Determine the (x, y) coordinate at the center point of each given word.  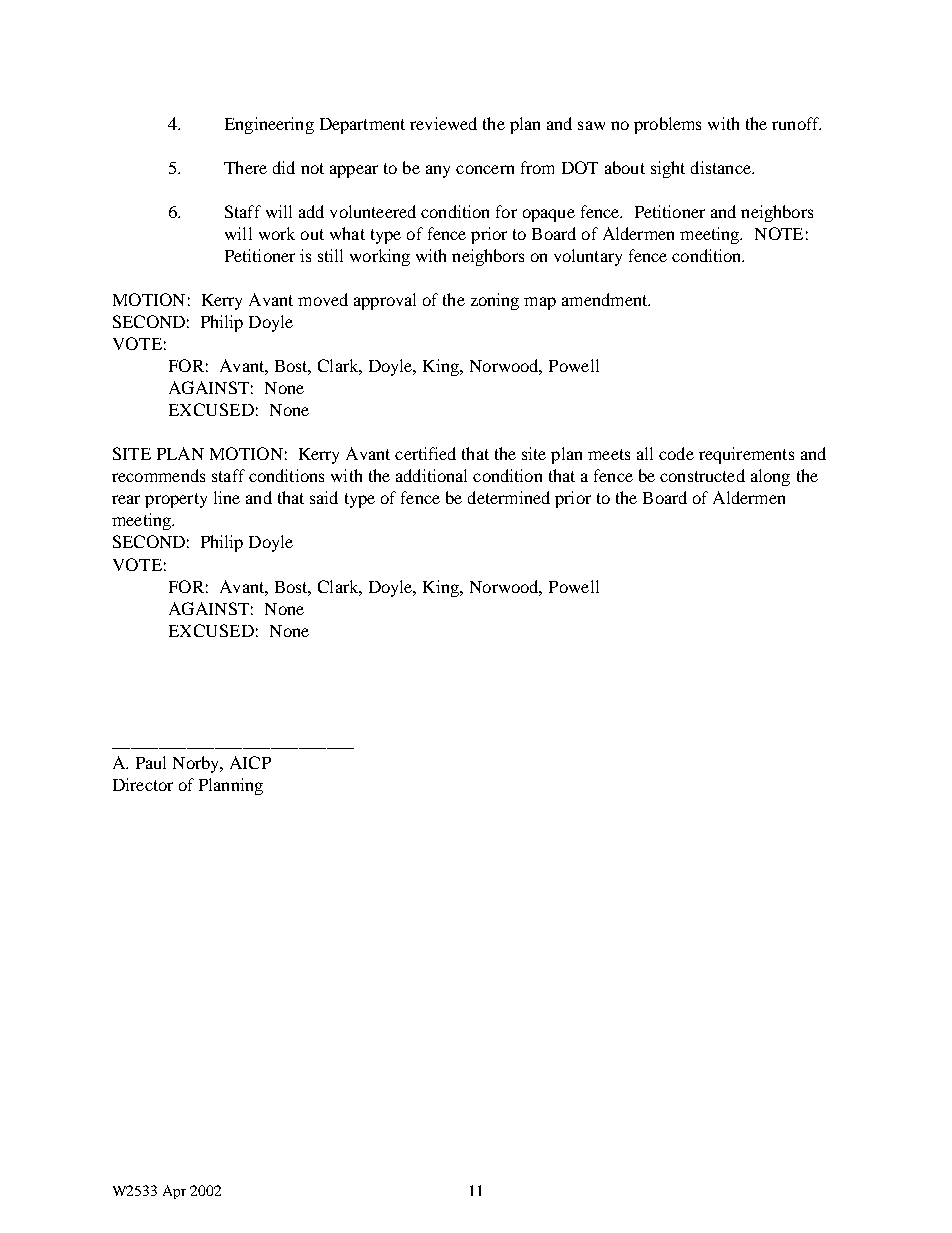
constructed (702, 475)
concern (485, 169)
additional (431, 475)
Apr (174, 1192)
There (245, 167)
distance (722, 167)
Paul (151, 762)
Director (143, 784)
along (770, 477)
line (227, 497)
